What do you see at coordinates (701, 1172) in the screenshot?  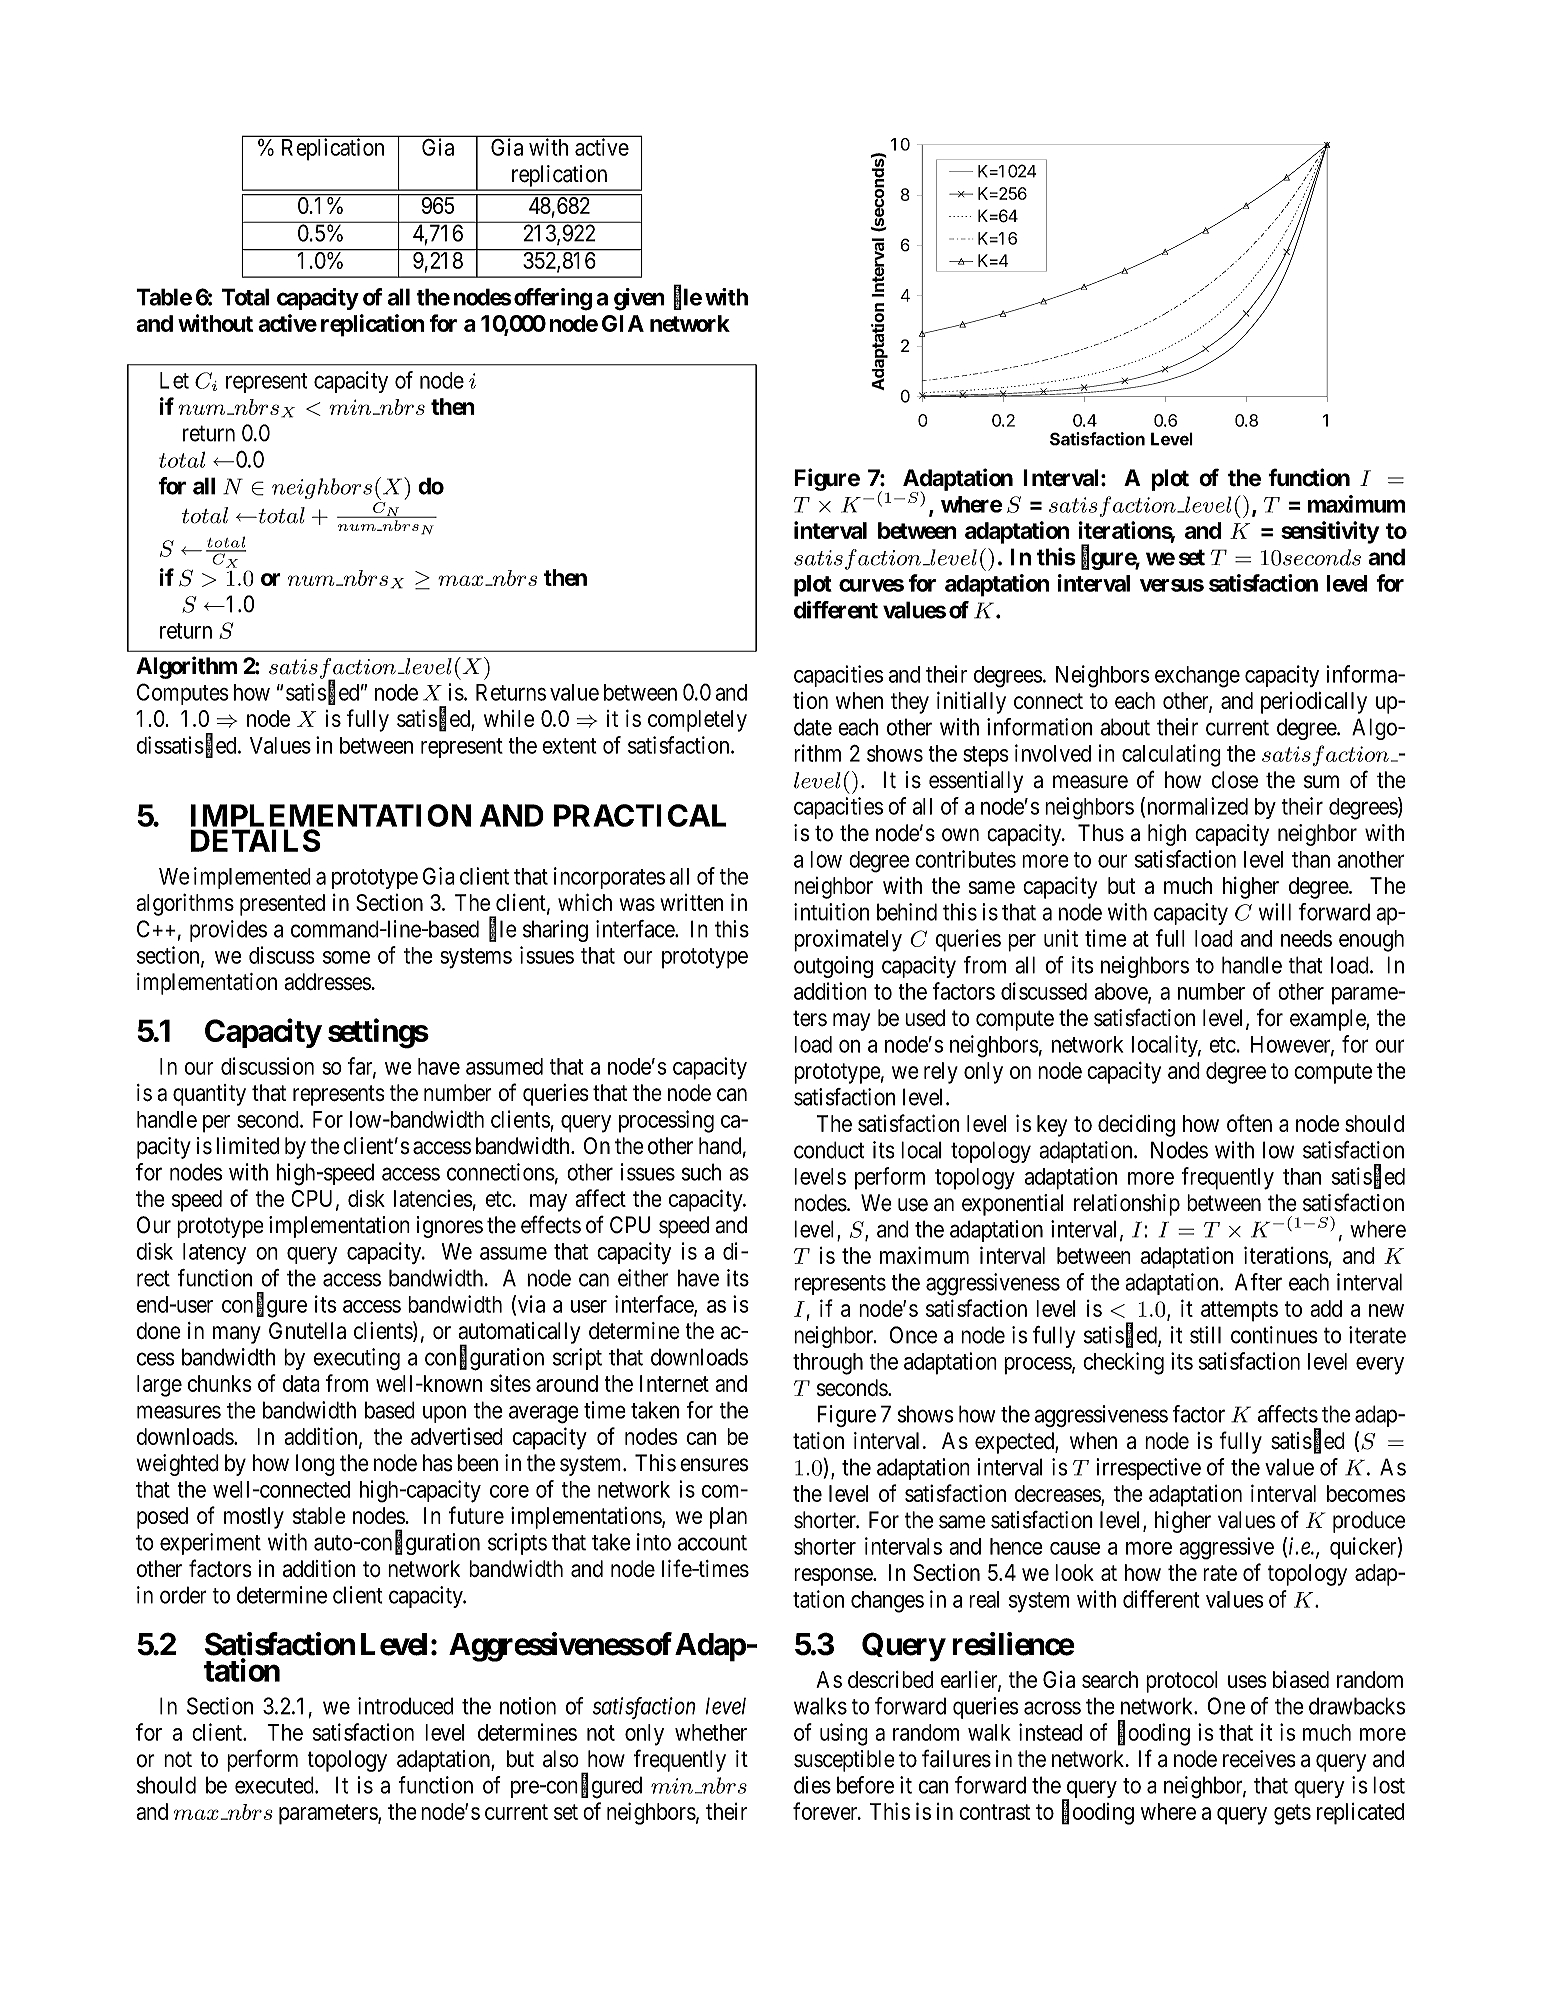 I see `such` at bounding box center [701, 1172].
